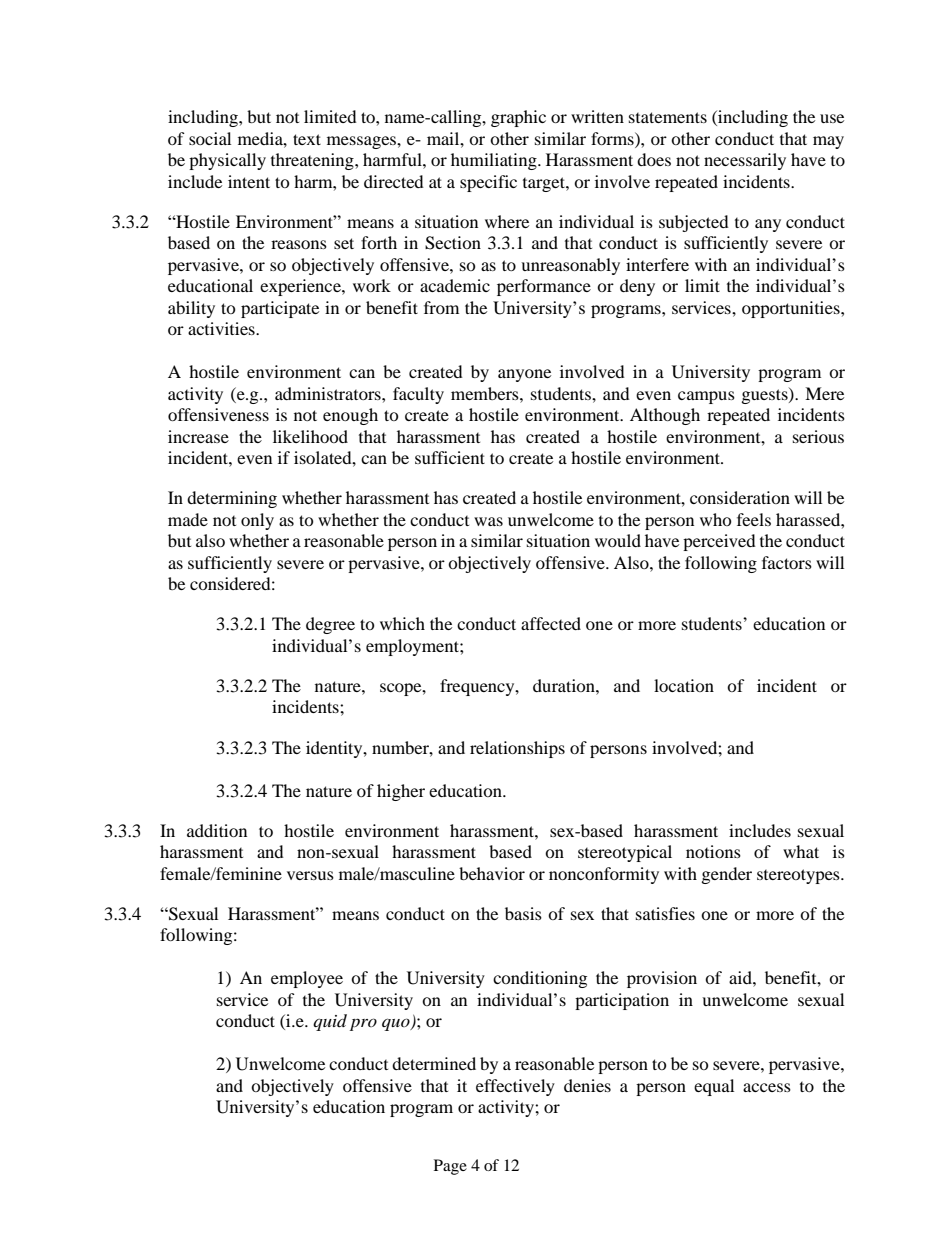  Describe the element at coordinates (492, 873) in the document. I see `behavior` at that location.
